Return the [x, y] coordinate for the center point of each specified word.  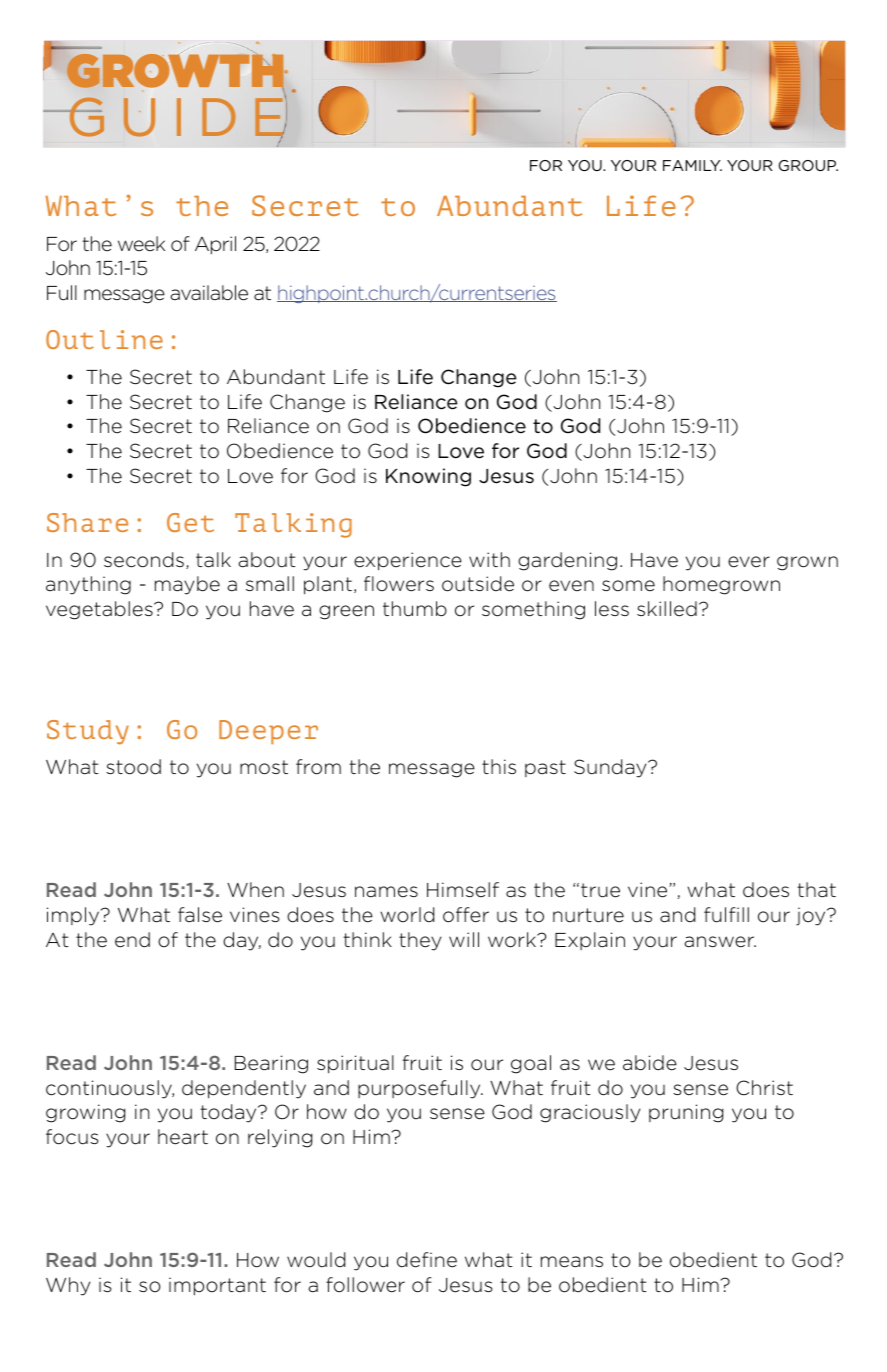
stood [133, 767]
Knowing [428, 477]
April [215, 245]
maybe [187, 585]
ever [749, 562]
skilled [667, 609]
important [217, 1286]
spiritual [355, 1064]
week [141, 244]
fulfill [726, 915]
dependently [244, 1089]
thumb [415, 609]
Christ [764, 1088]
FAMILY [692, 165]
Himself [463, 890]
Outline [104, 339]
